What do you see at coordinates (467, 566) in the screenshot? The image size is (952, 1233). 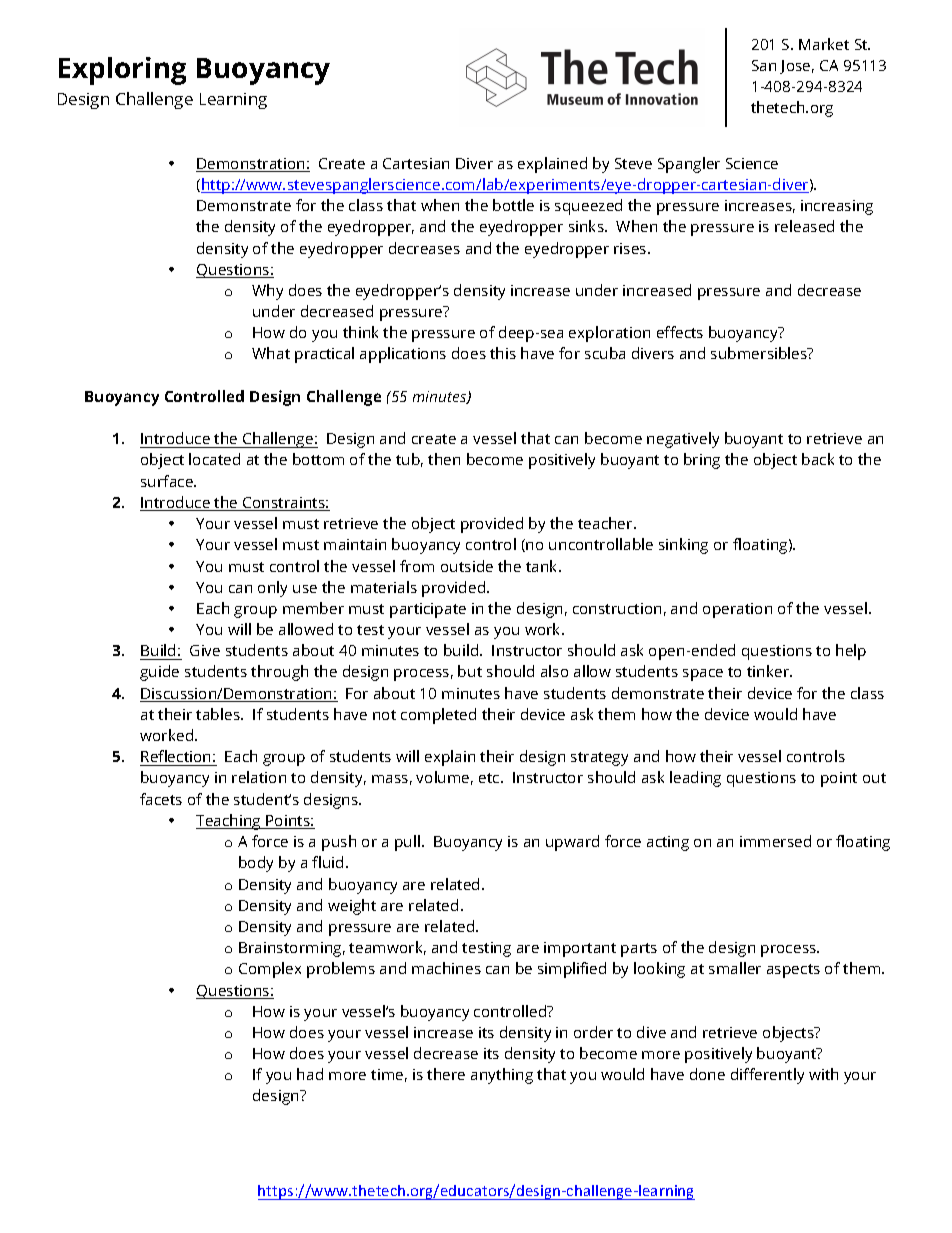 I see `outside` at bounding box center [467, 566].
